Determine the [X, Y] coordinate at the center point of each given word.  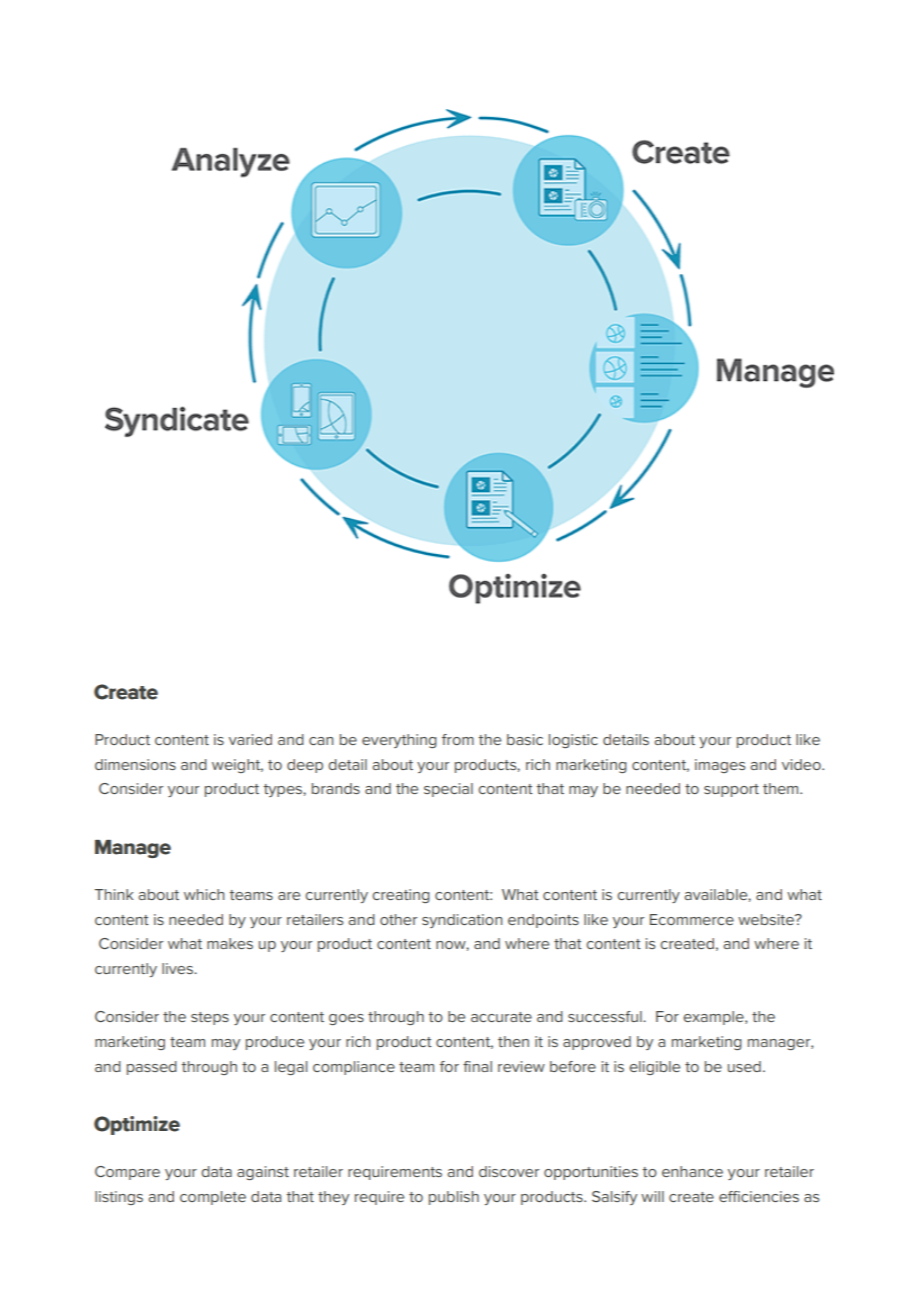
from [458, 739]
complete [213, 1198]
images [720, 766]
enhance [692, 1171]
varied [250, 739]
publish [454, 1198]
